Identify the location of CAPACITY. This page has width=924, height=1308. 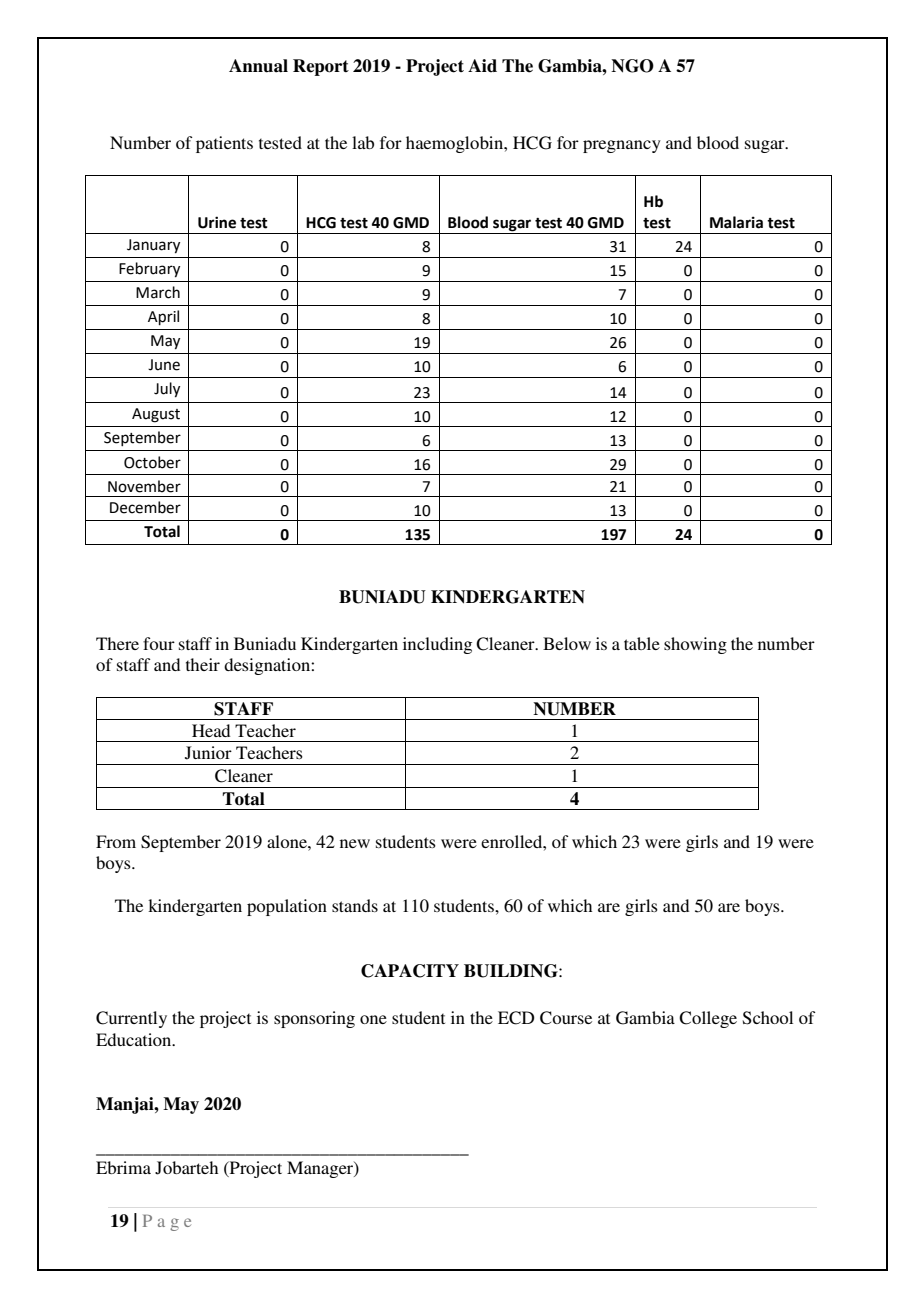
(410, 971).
